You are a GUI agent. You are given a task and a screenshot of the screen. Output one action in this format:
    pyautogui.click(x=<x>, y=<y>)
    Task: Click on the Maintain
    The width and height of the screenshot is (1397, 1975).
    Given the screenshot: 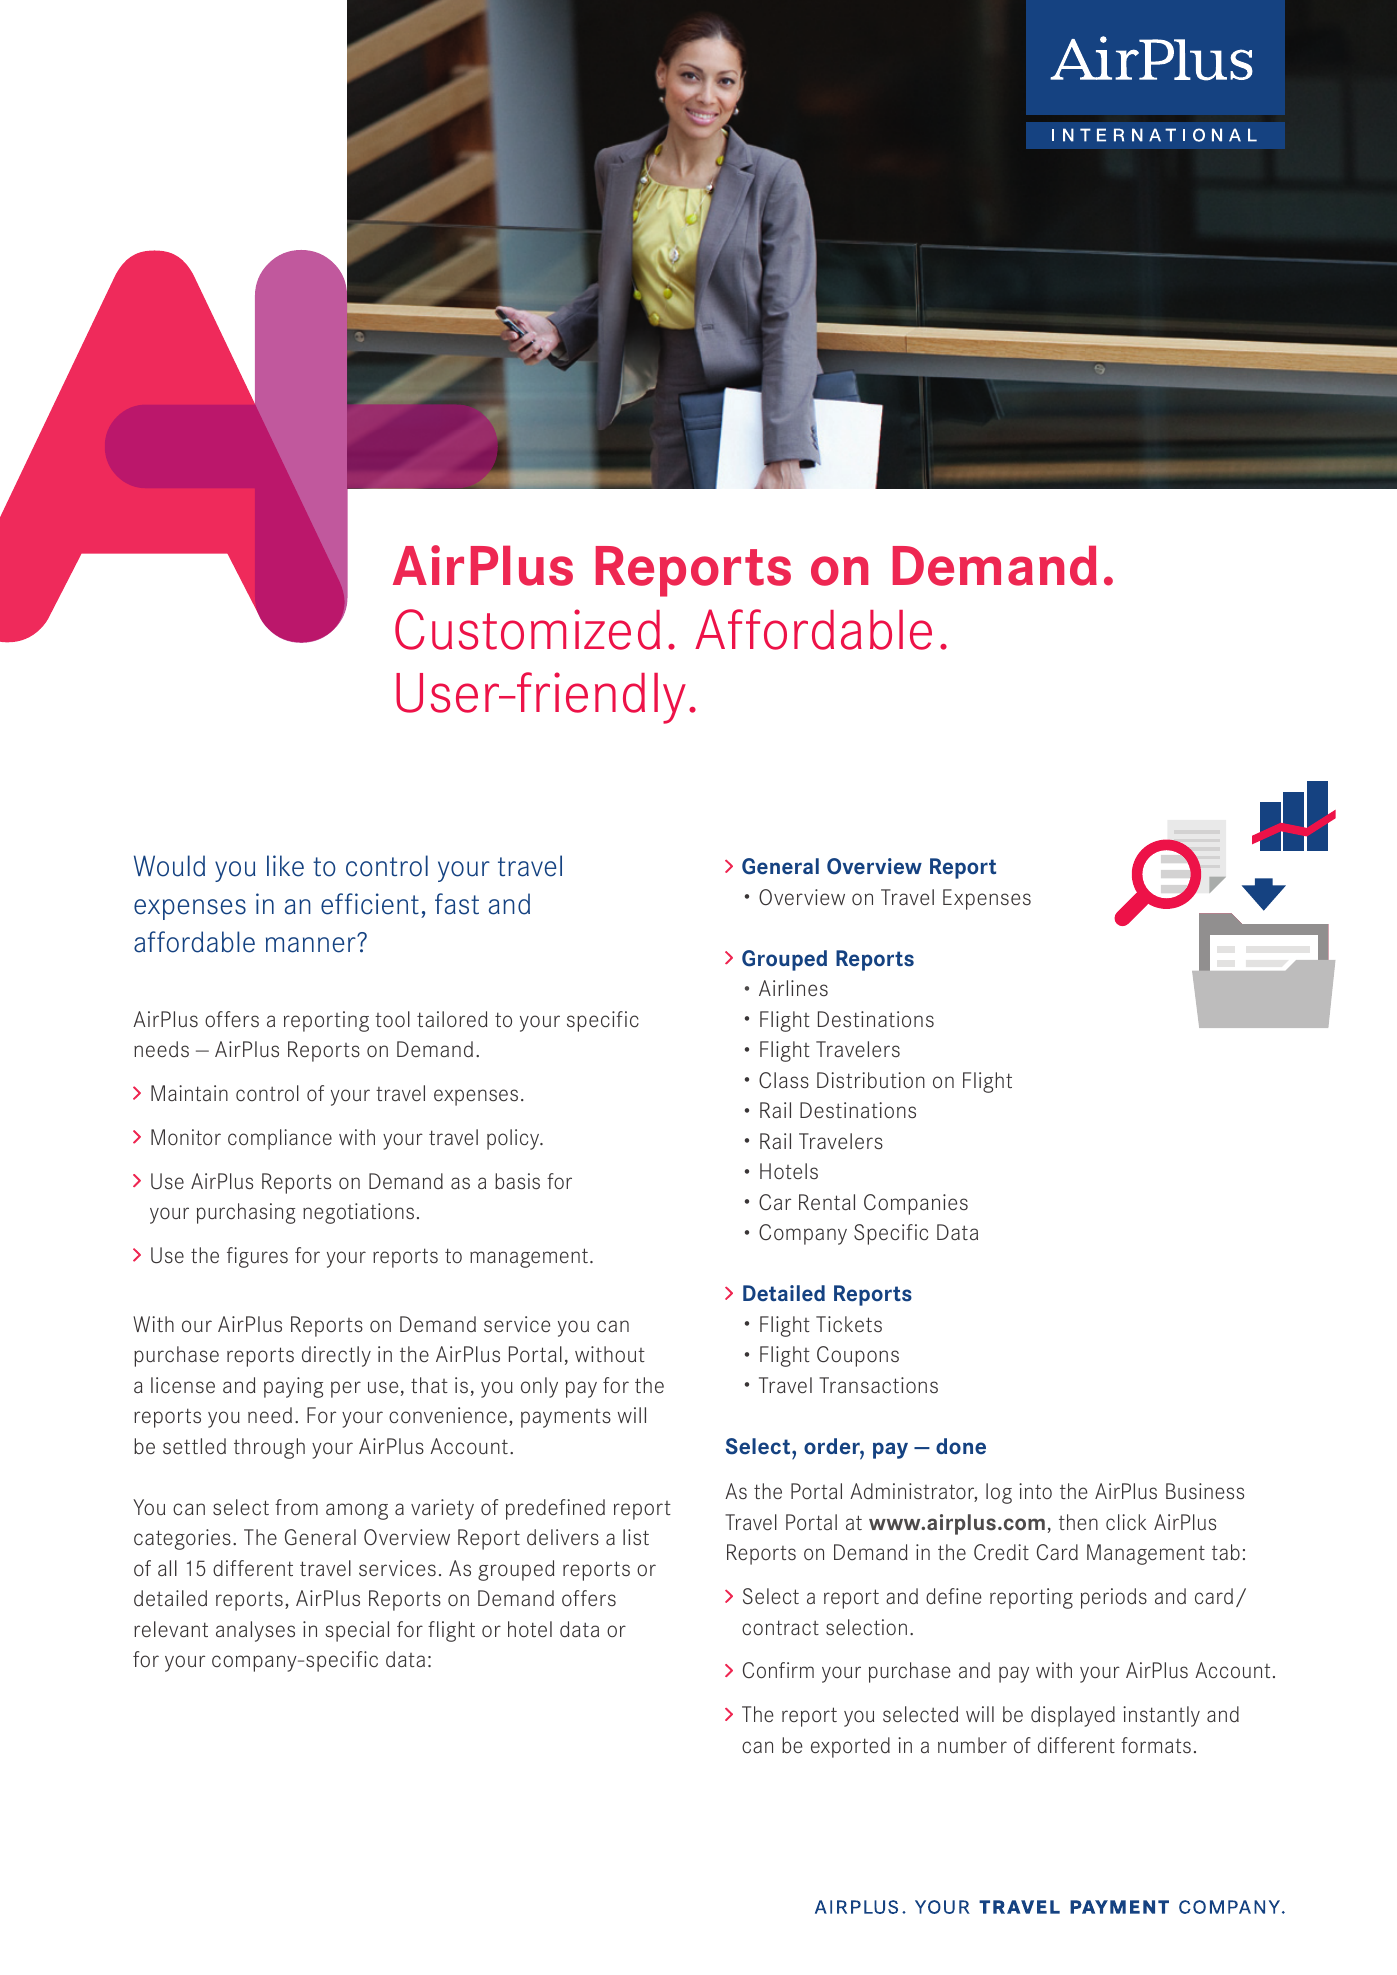 What is the action you would take?
    pyautogui.click(x=189, y=1093)
